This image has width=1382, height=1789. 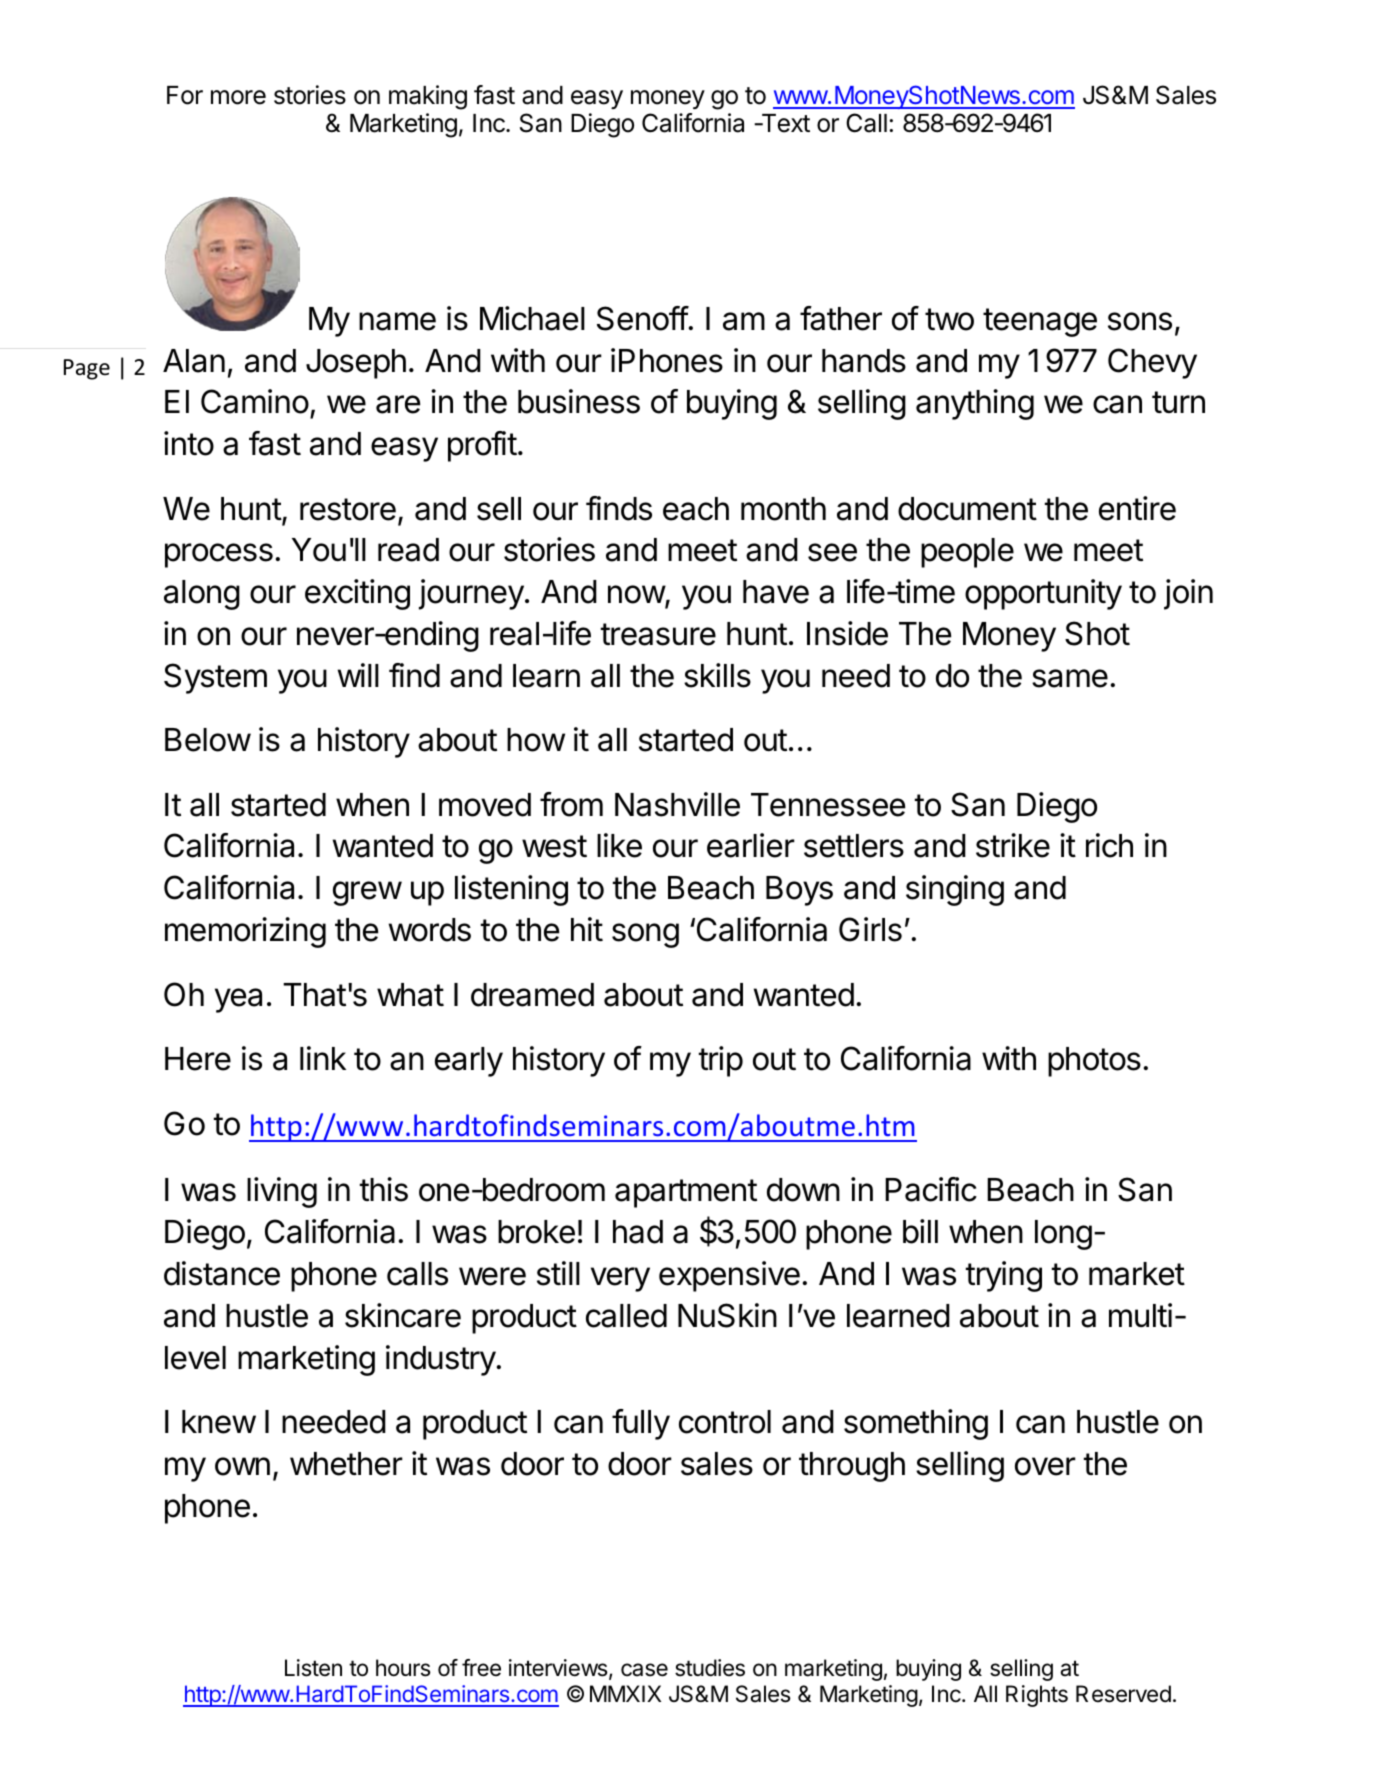 I want to click on treasure, so click(x=658, y=634).
